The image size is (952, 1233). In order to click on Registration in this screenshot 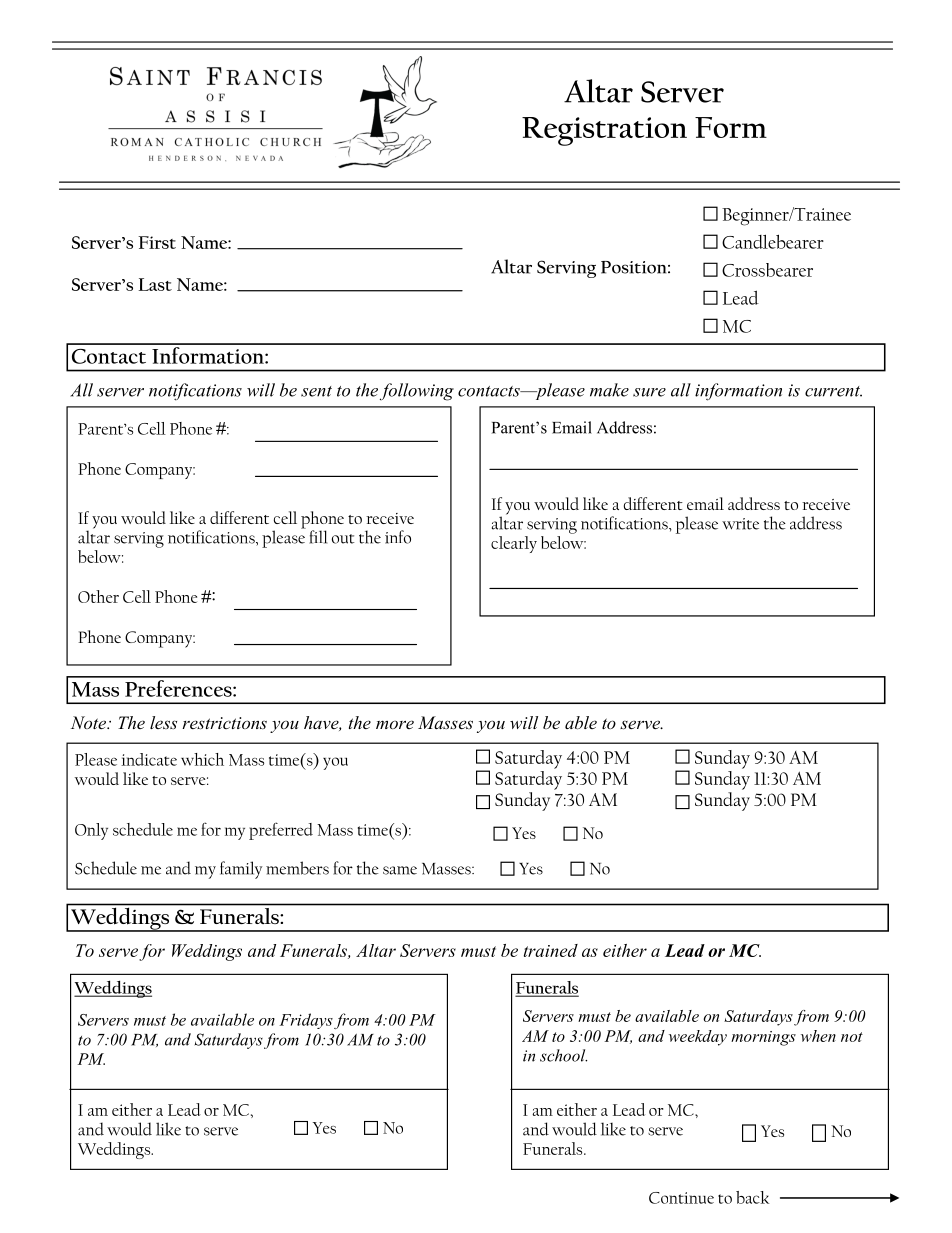, I will do `click(604, 131)`.
